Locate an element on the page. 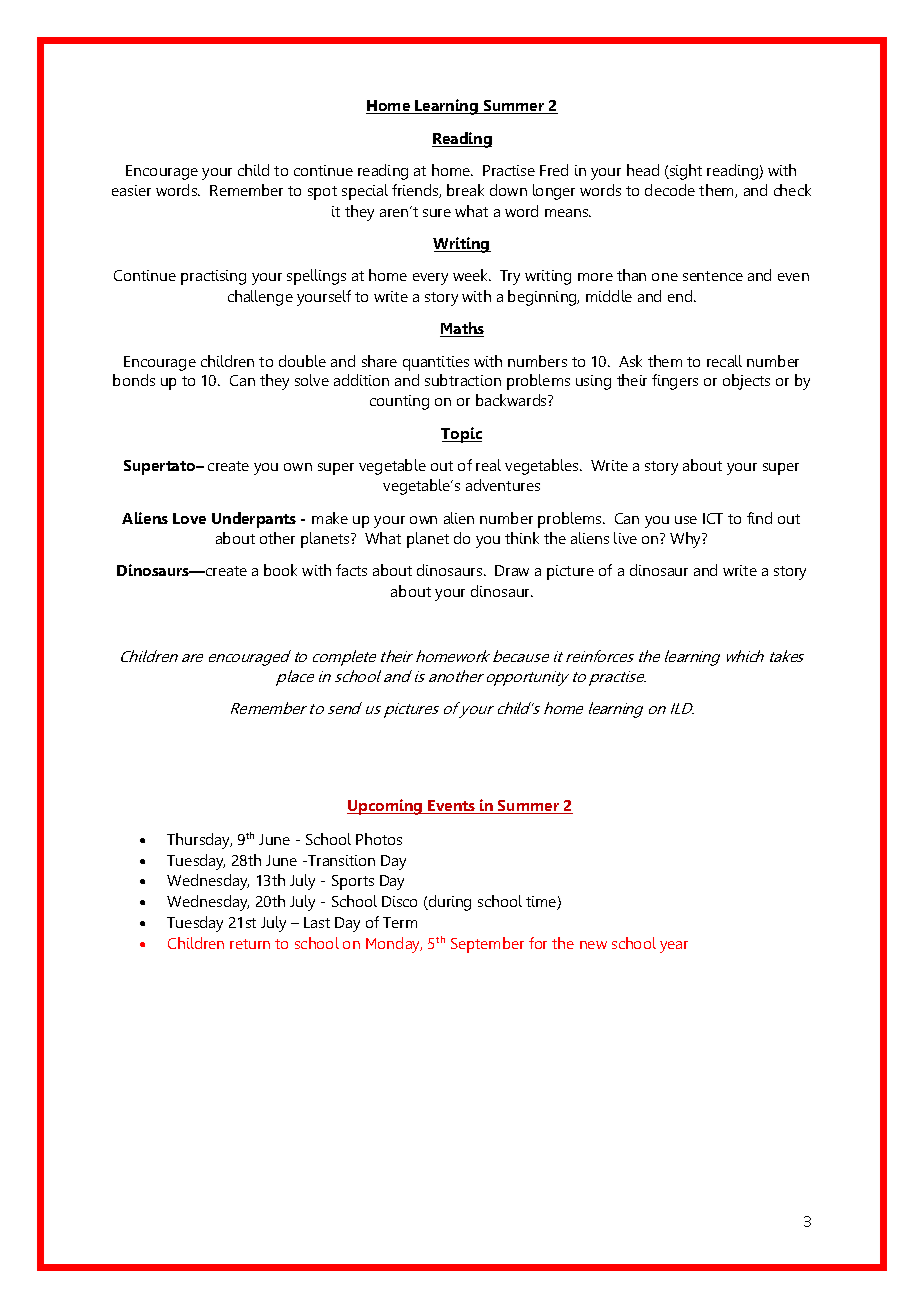 The image size is (924, 1308). Draw is located at coordinates (512, 570).
